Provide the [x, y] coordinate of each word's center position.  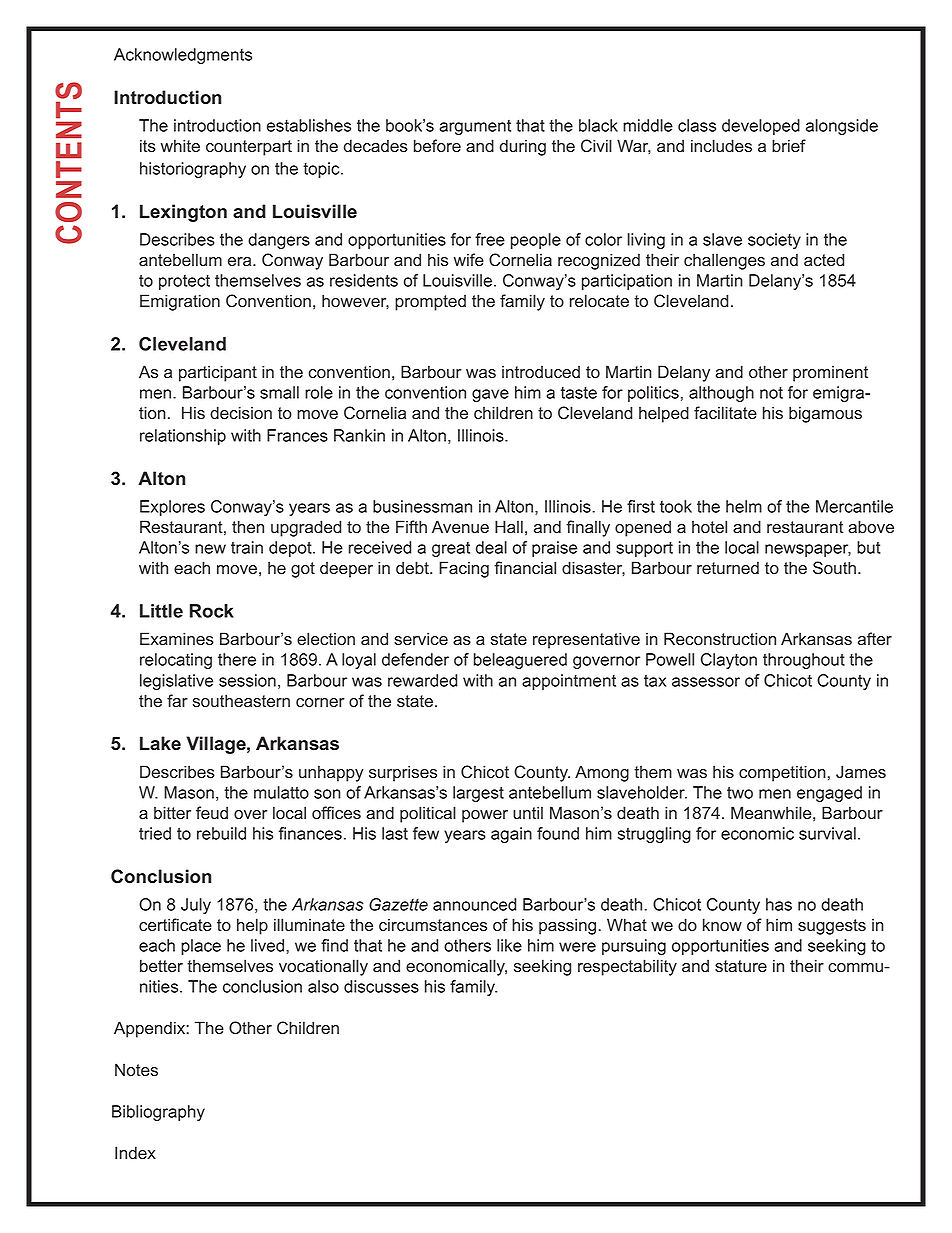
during [523, 147]
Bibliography [158, 1113]
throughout [804, 661]
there [237, 659]
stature [741, 966]
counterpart [249, 148]
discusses [381, 986]
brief [789, 146]
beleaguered [520, 661]
